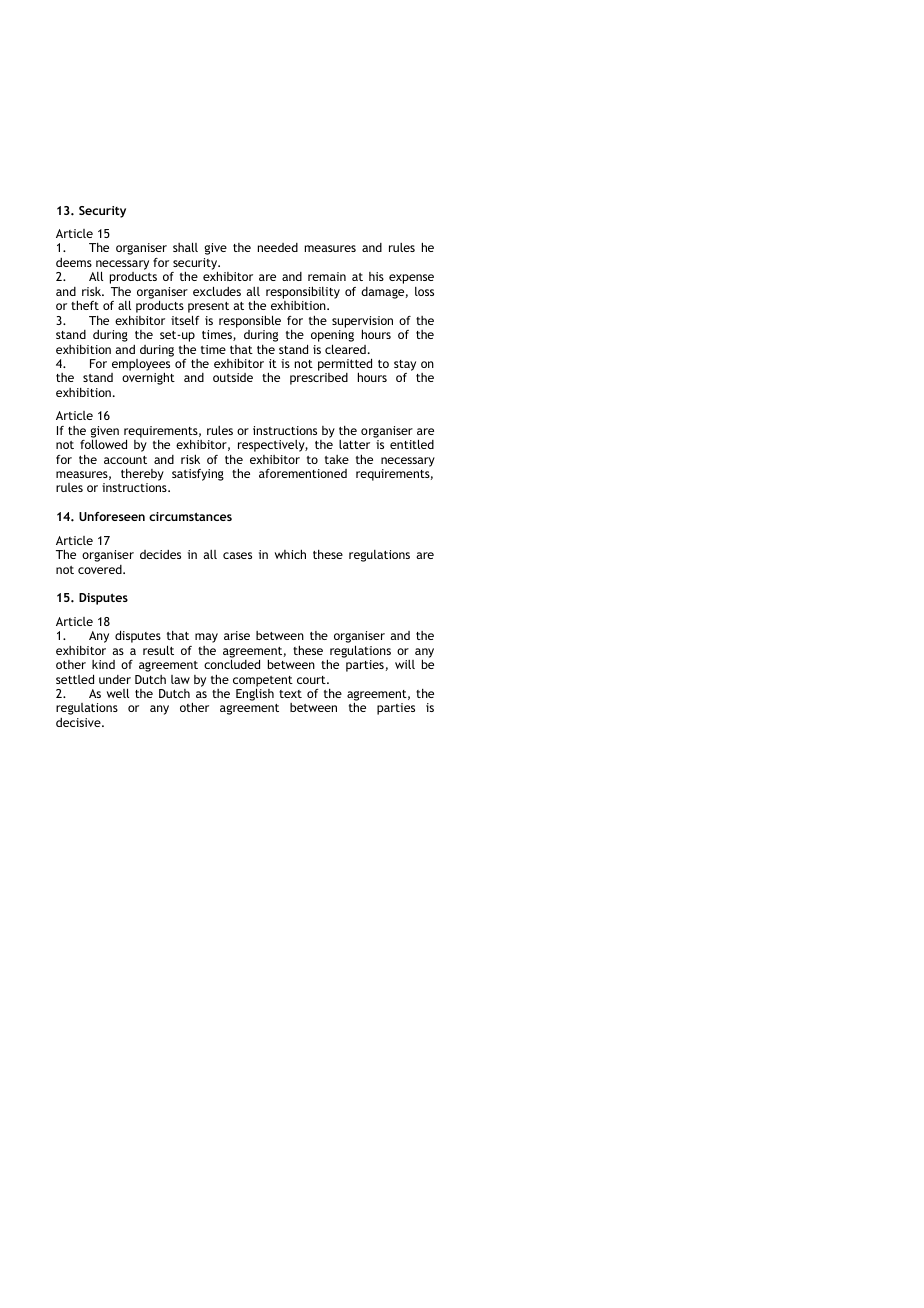  I want to click on covered, so click(101, 569).
